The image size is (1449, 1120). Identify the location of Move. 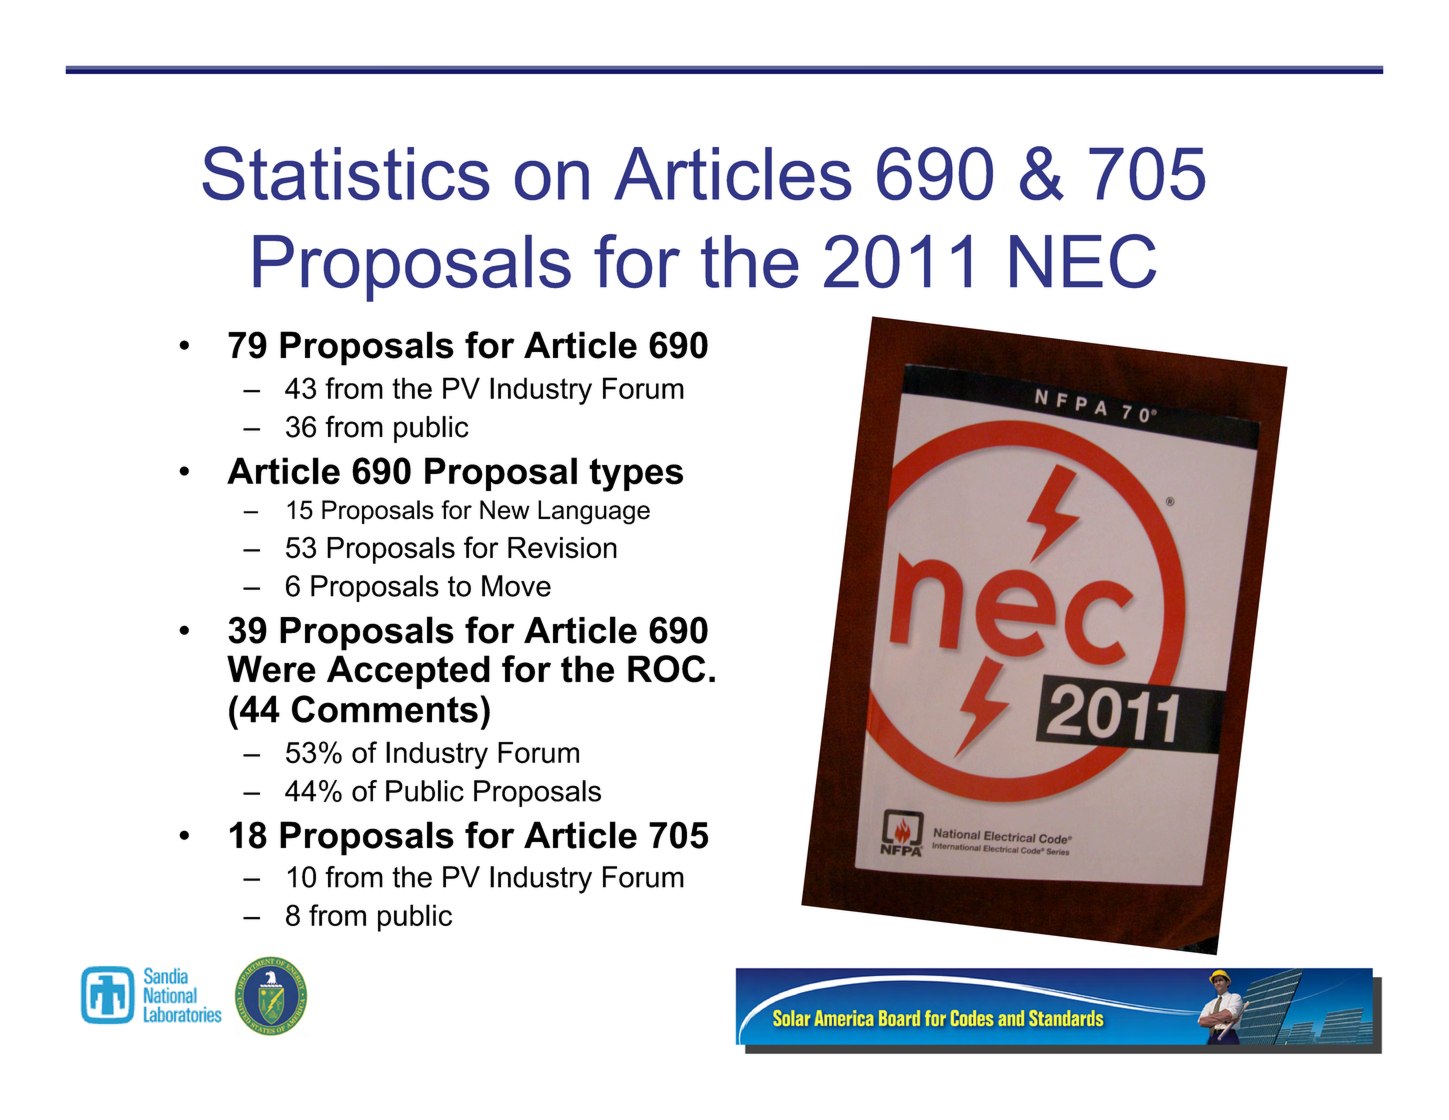
(516, 586).
